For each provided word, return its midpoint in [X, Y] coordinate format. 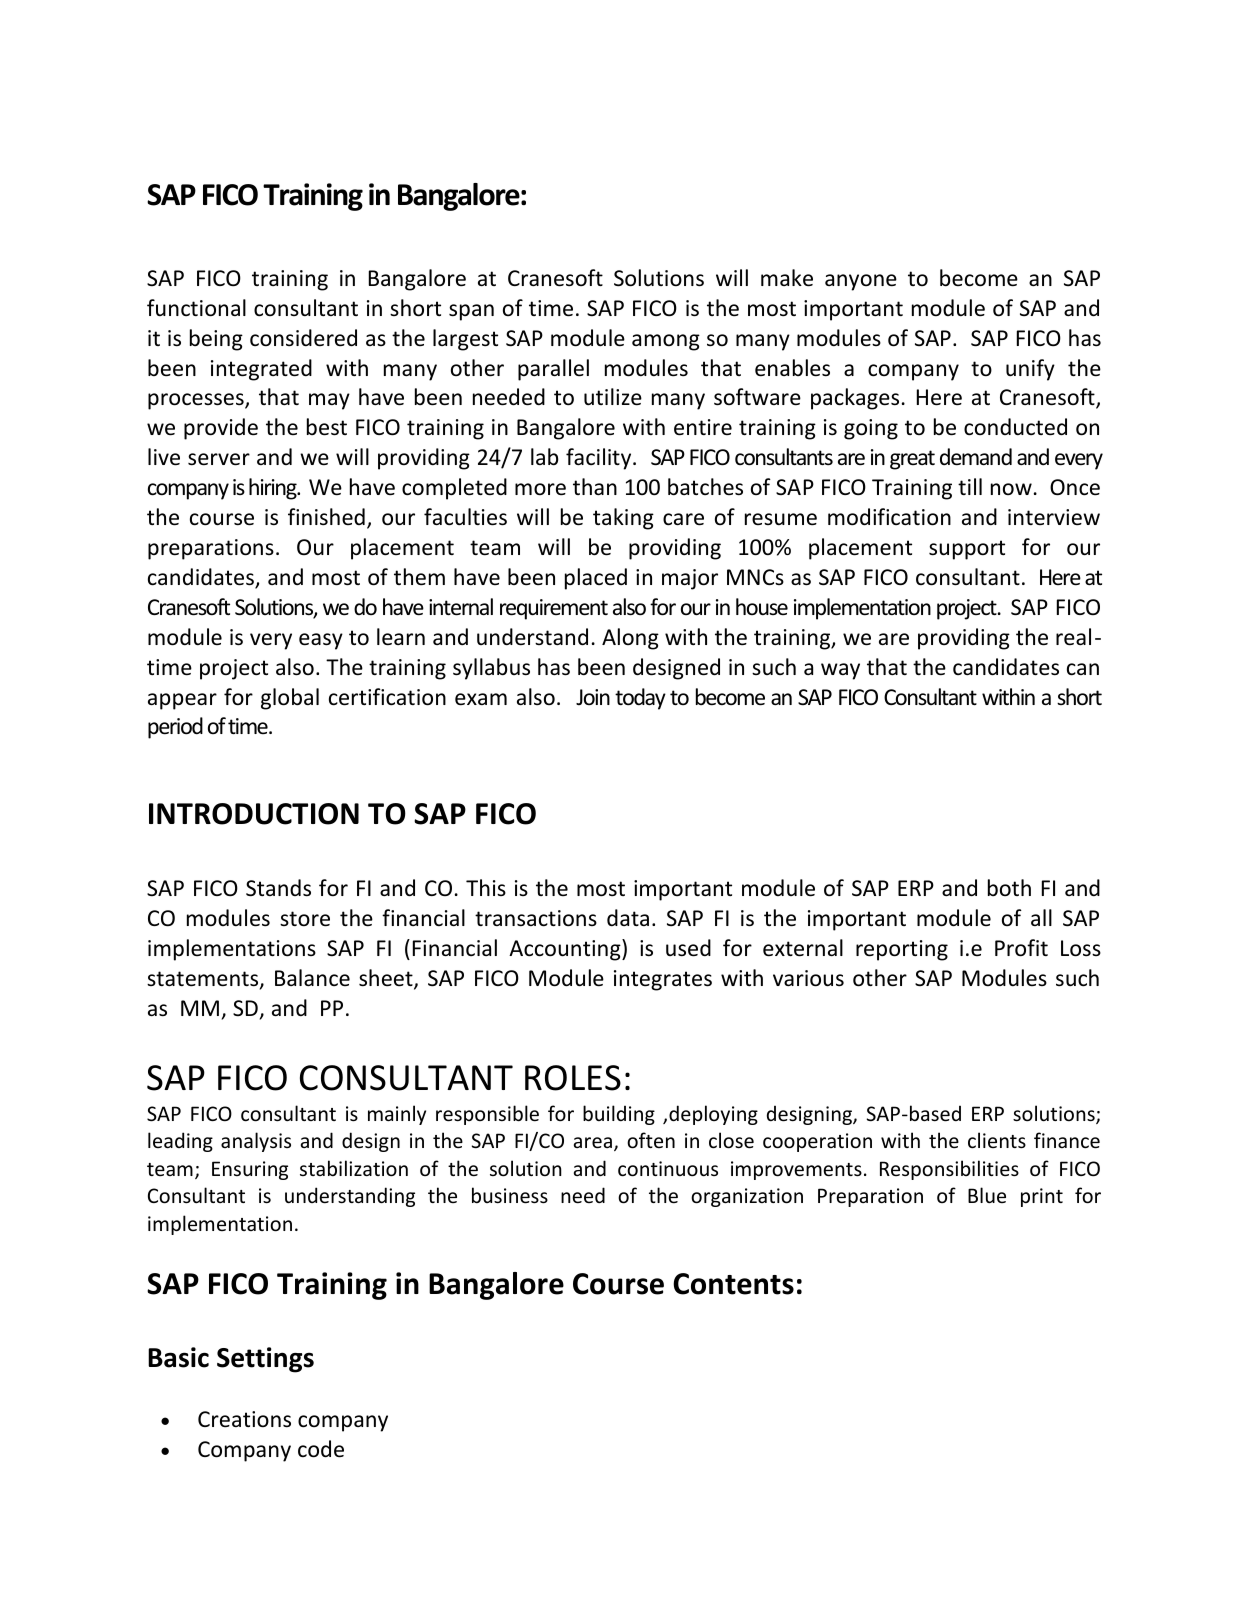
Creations [244, 1419]
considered [303, 338]
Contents [733, 1284]
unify [1030, 370]
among [666, 342]
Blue [987, 1195]
